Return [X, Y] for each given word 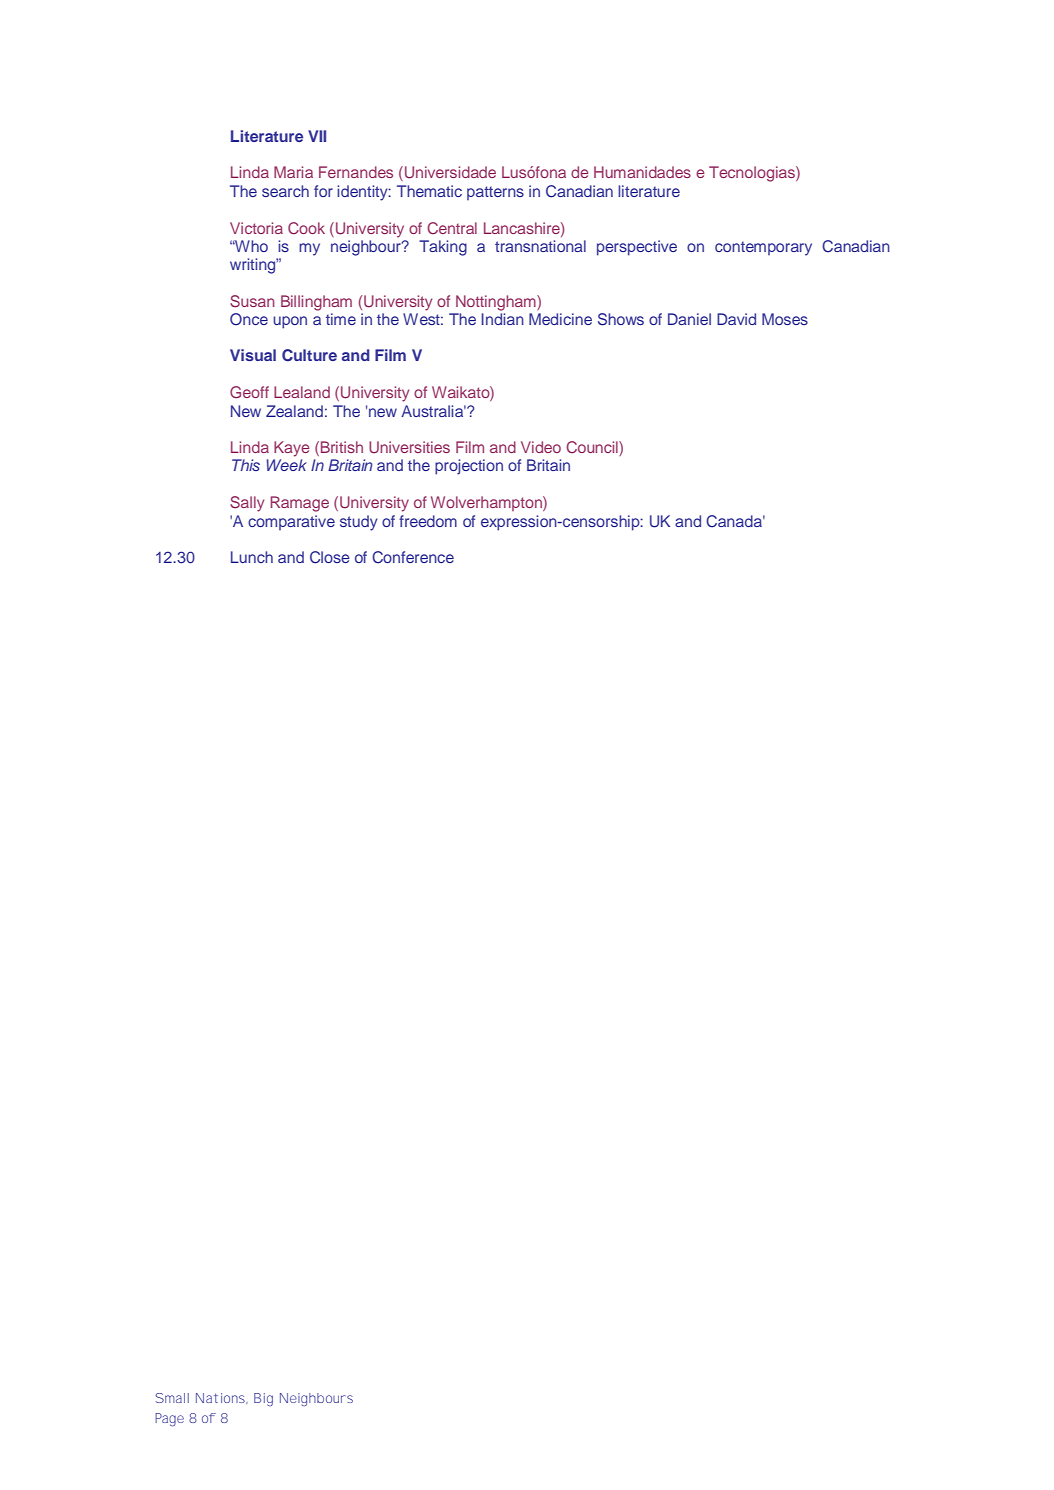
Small [172, 1398]
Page [169, 1419]
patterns [495, 193]
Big [263, 1399]
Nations [221, 1398]
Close [330, 557]
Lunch [252, 557]
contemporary [763, 248]
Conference [413, 557]
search [285, 191]
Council [593, 448]
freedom [428, 521]
